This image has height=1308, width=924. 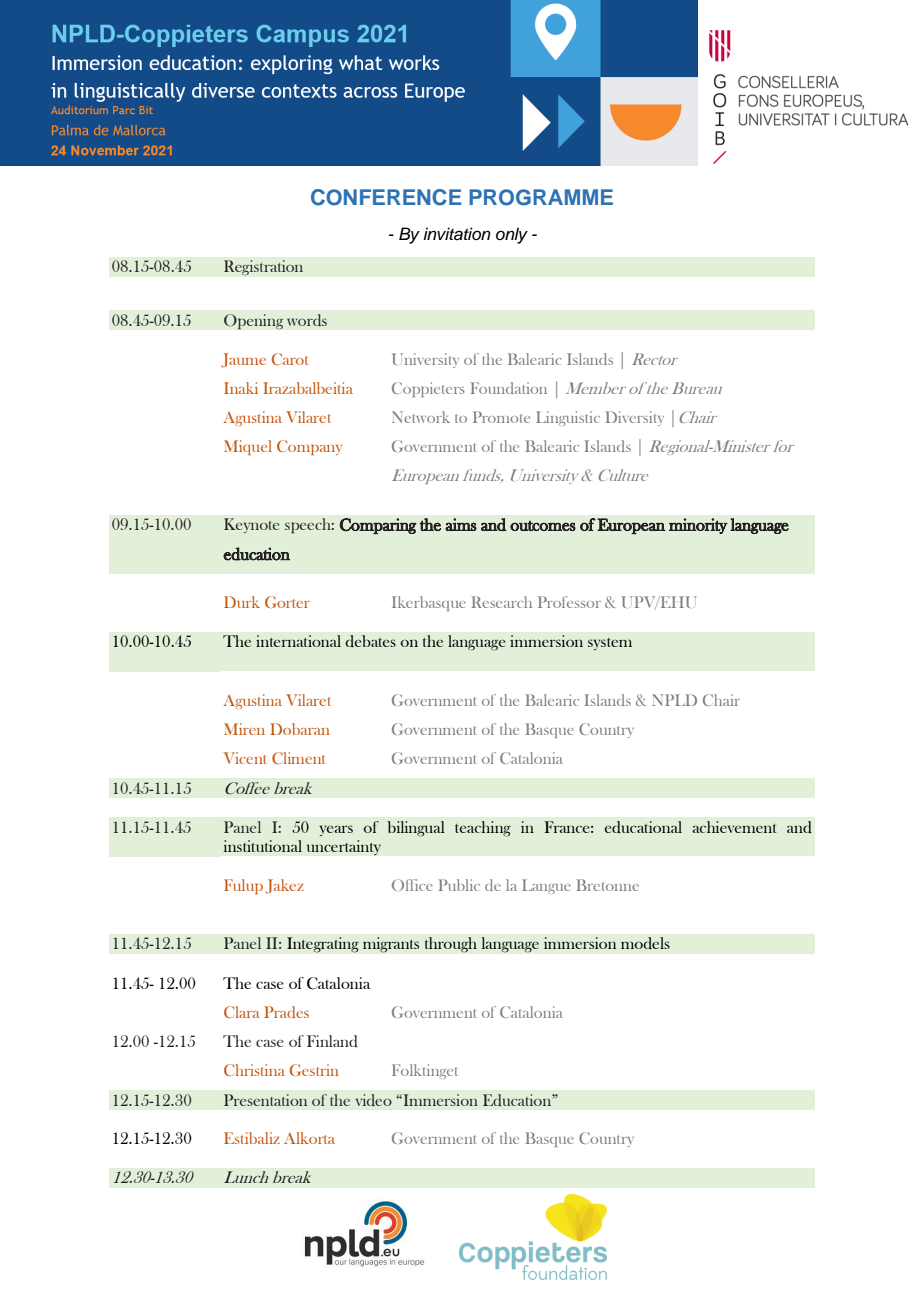 I want to click on only, so click(x=512, y=235).
